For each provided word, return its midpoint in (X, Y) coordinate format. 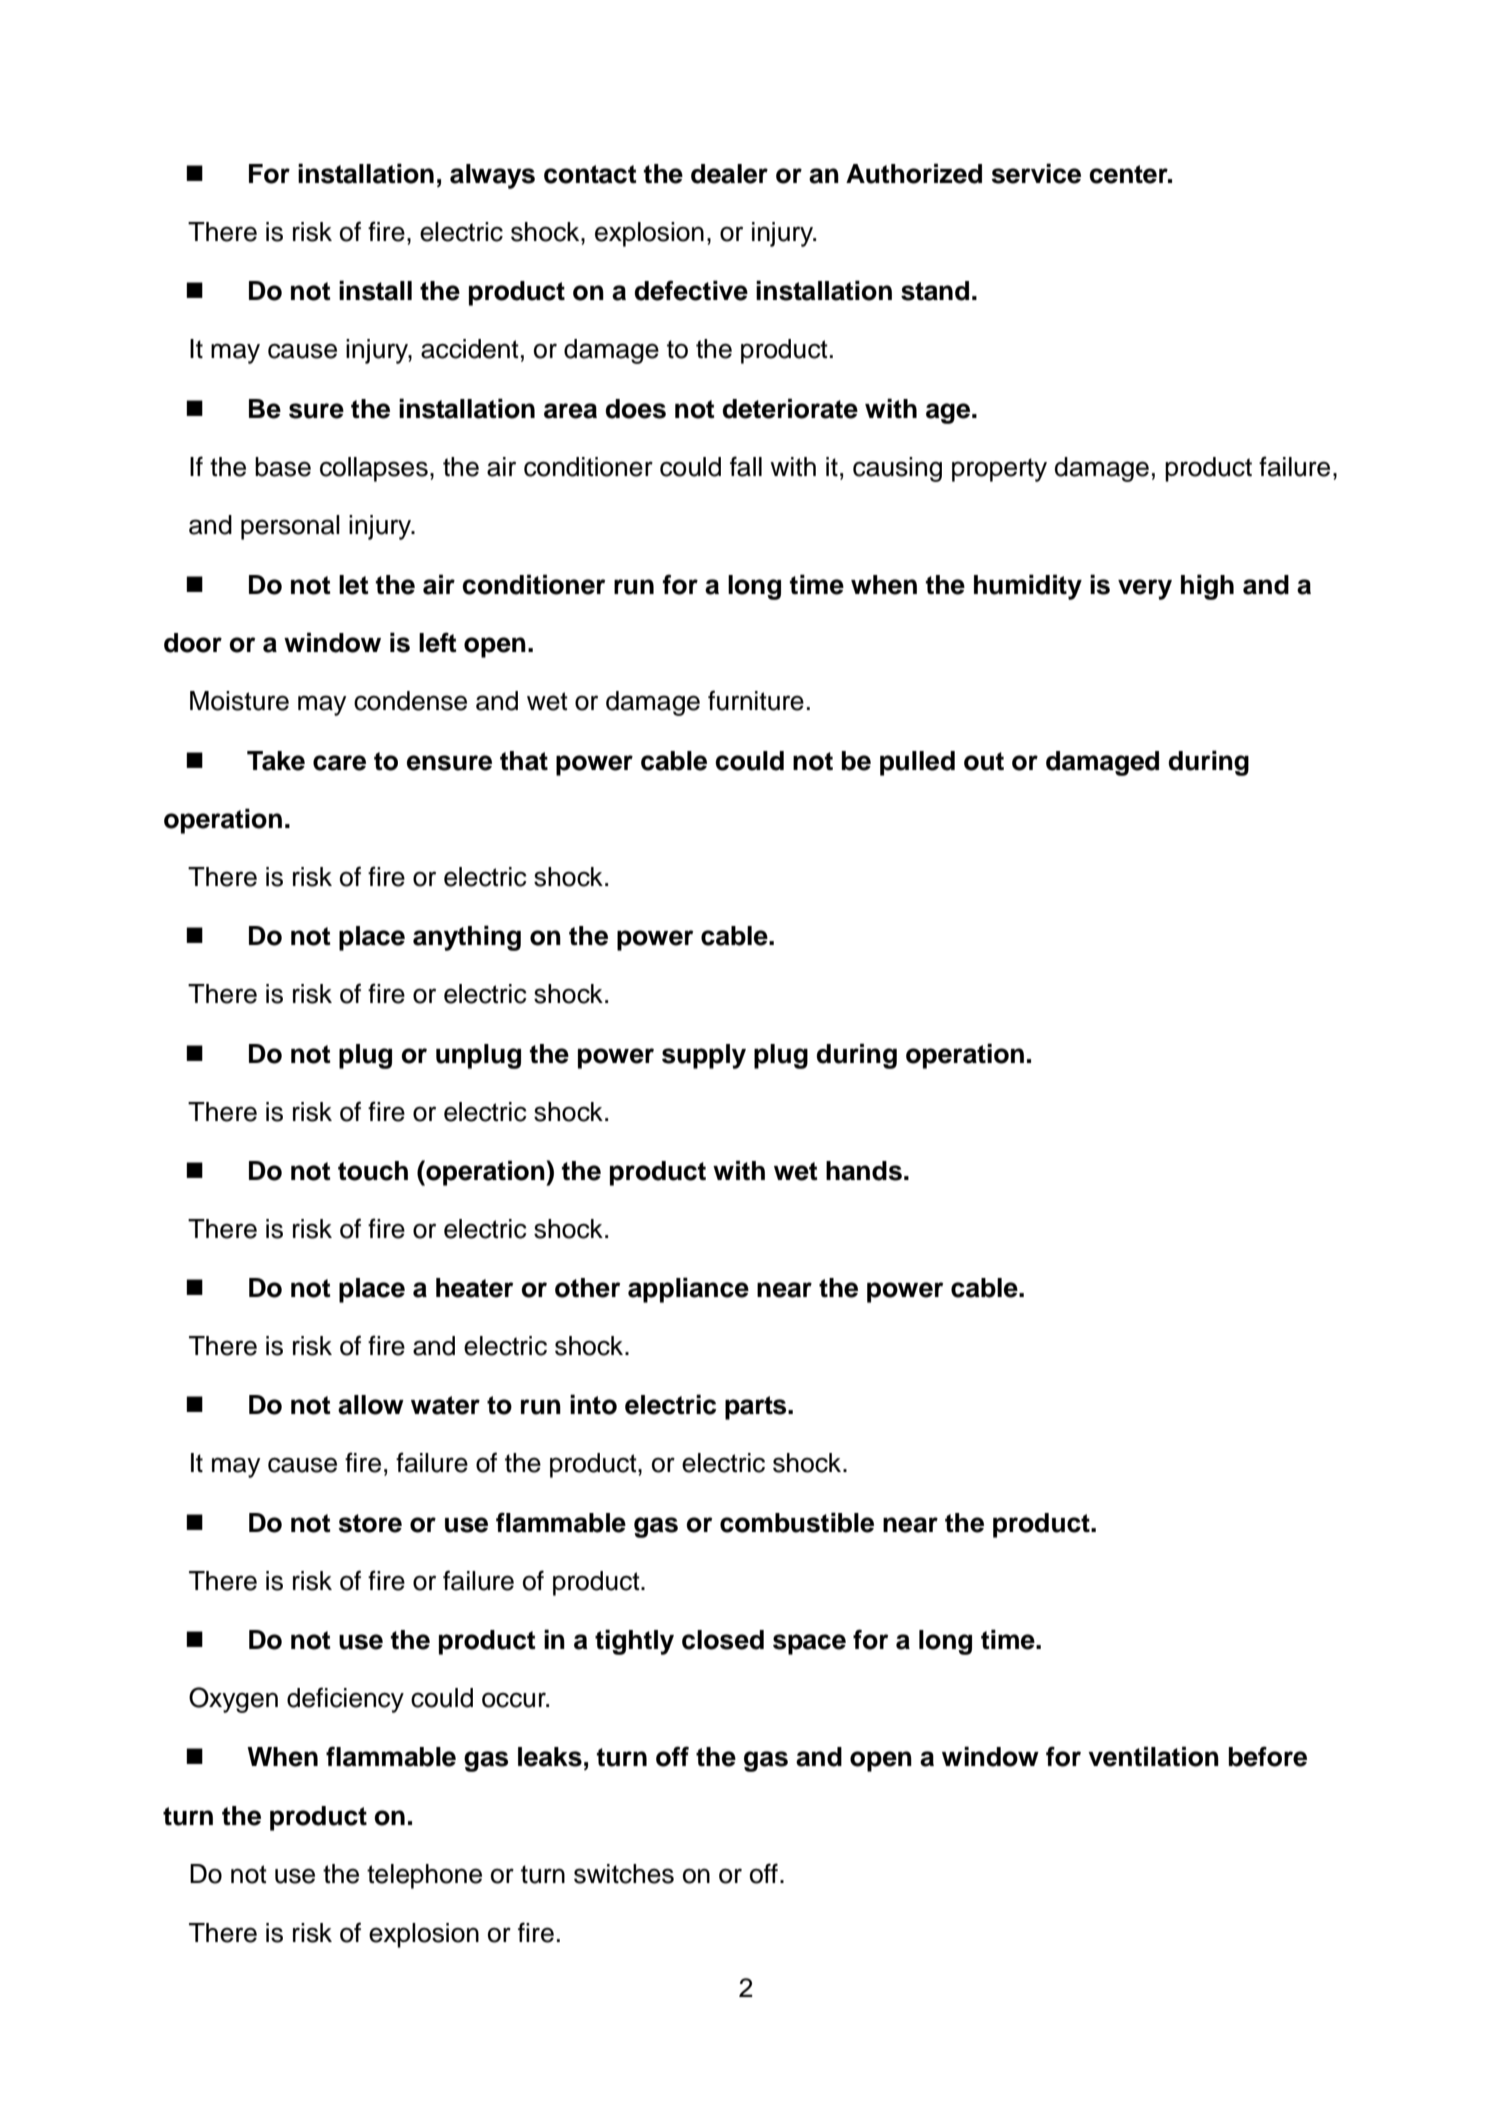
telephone (424, 1876)
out (984, 761)
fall (746, 466)
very (1145, 589)
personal (290, 527)
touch (373, 1171)
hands (864, 1171)
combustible (797, 1522)
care (339, 763)
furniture (756, 700)
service (1036, 173)
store (370, 1523)
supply (704, 1056)
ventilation (1153, 1756)
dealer (729, 174)
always (492, 176)
